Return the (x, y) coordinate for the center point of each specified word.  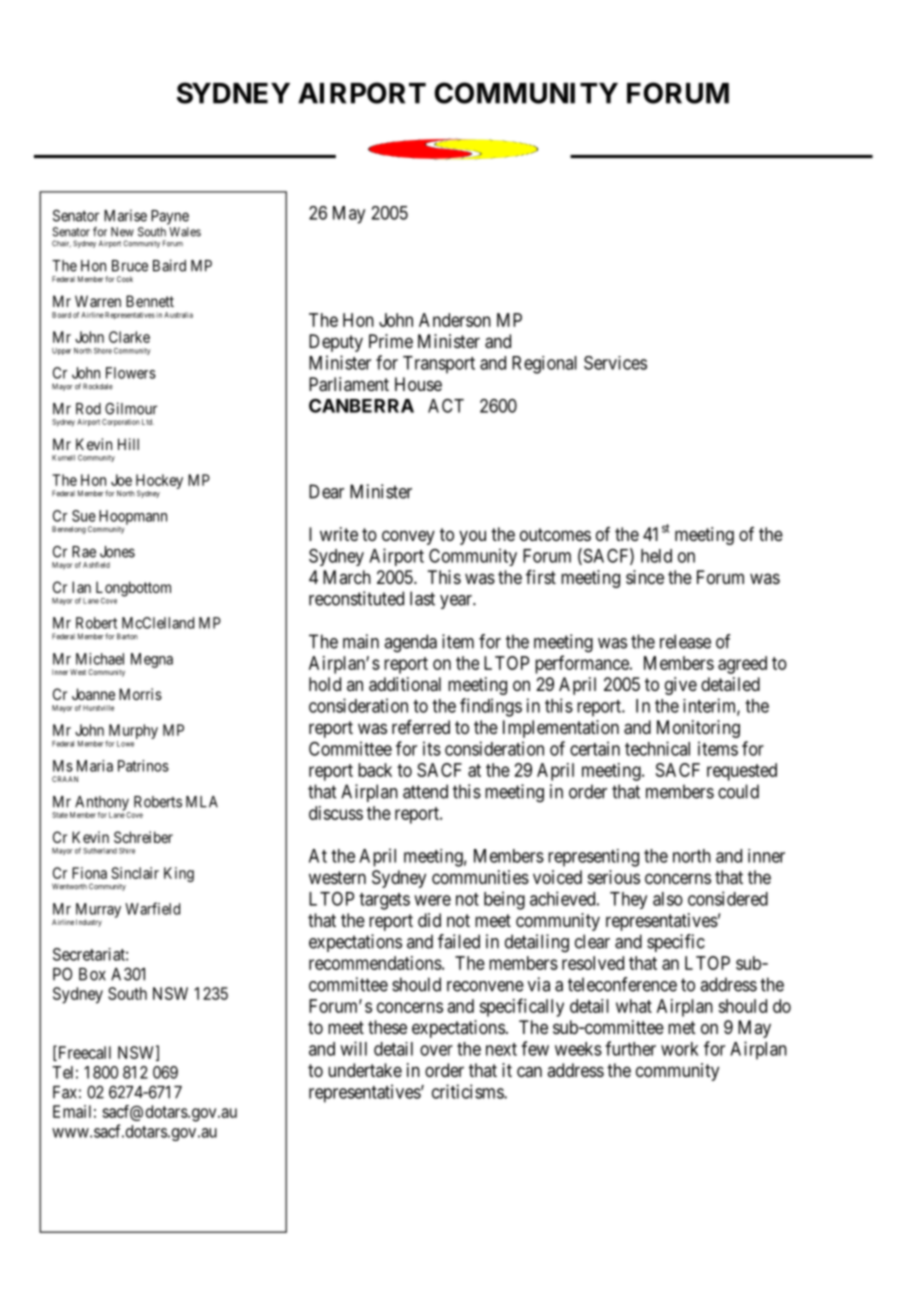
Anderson (455, 320)
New (122, 232)
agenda (410, 643)
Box (92, 974)
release (685, 641)
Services (615, 363)
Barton (127, 636)
